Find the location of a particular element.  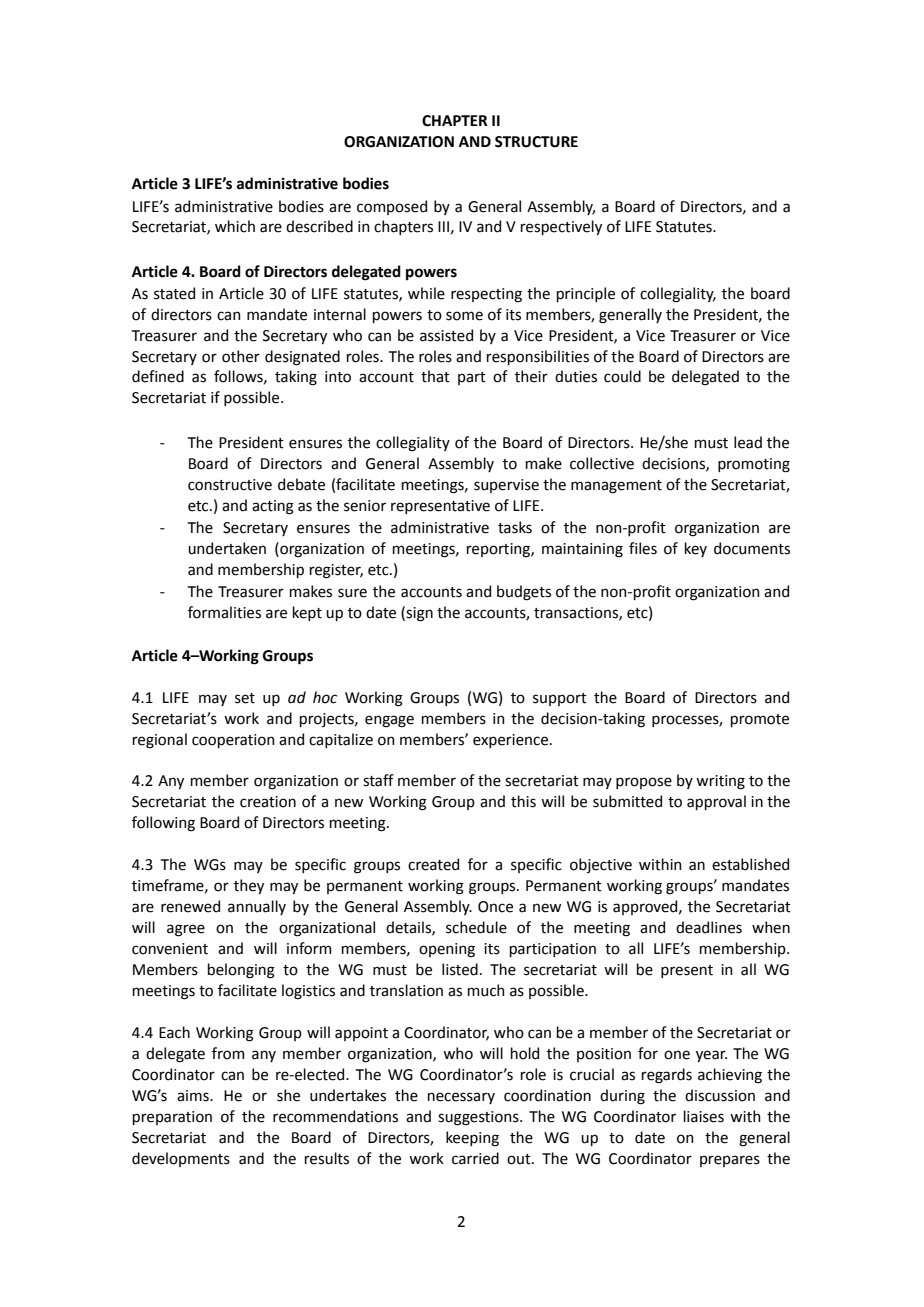

keeping is located at coordinates (472, 1139).
